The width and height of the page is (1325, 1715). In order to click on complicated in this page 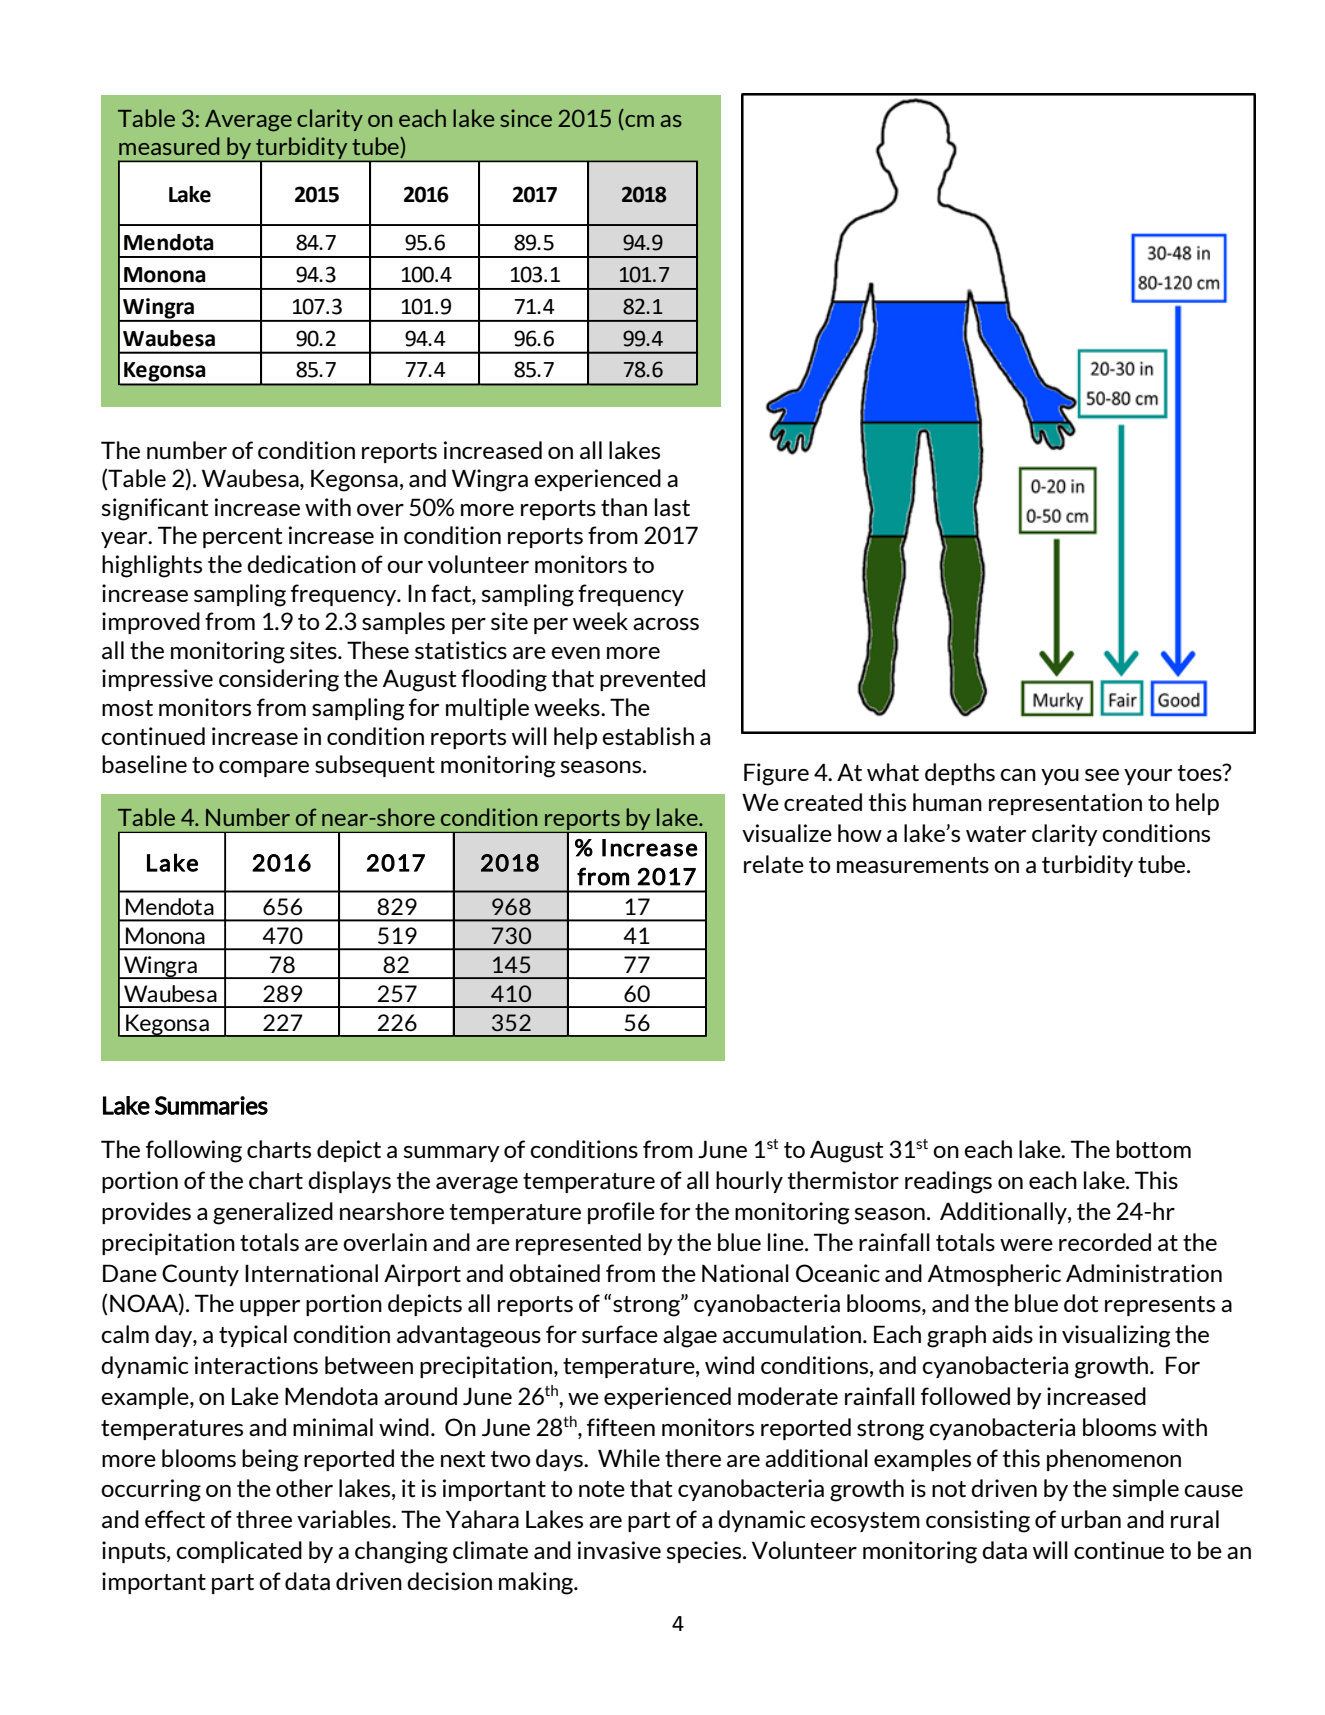, I will do `click(239, 1552)`.
